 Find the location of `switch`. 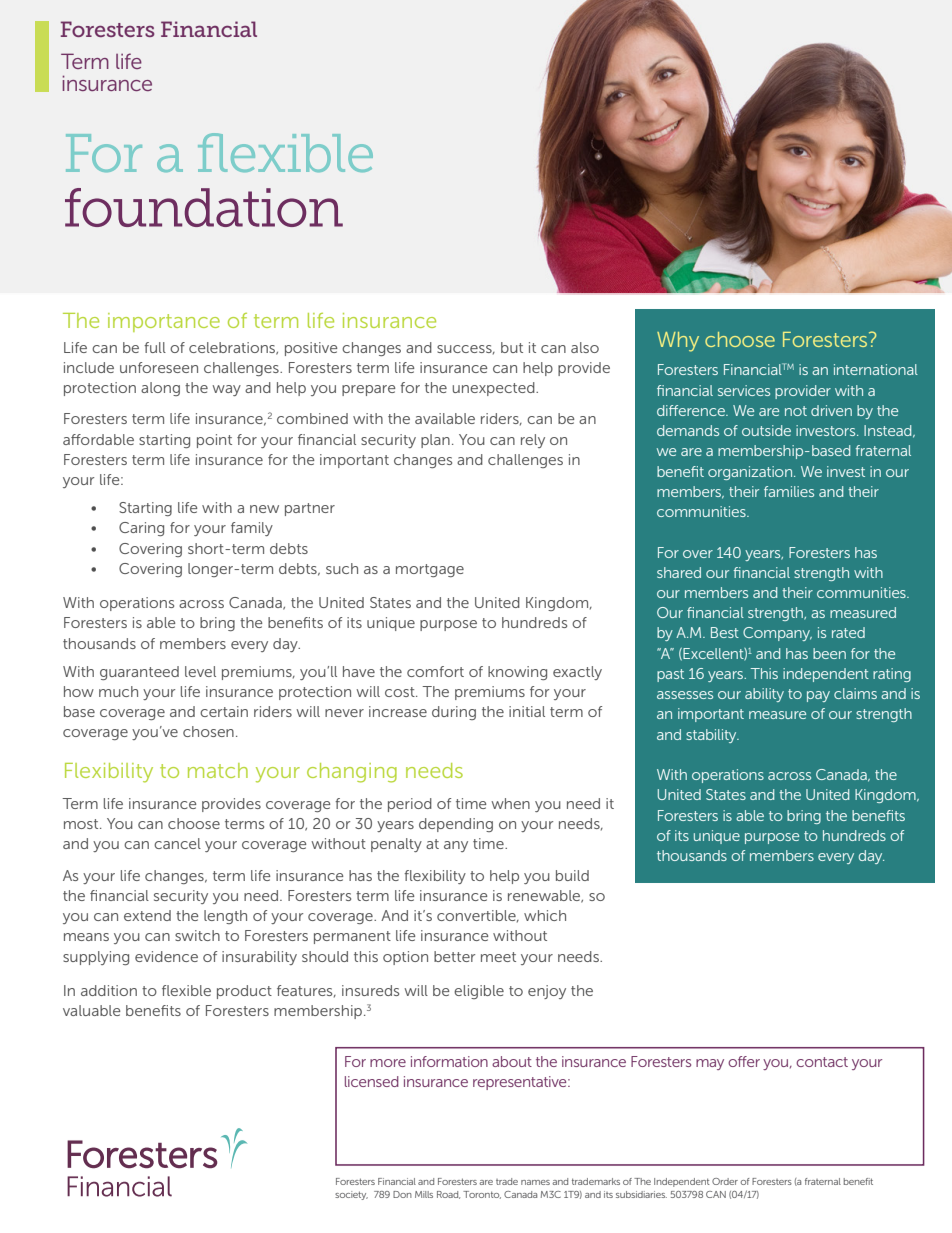

switch is located at coordinates (197, 935).
